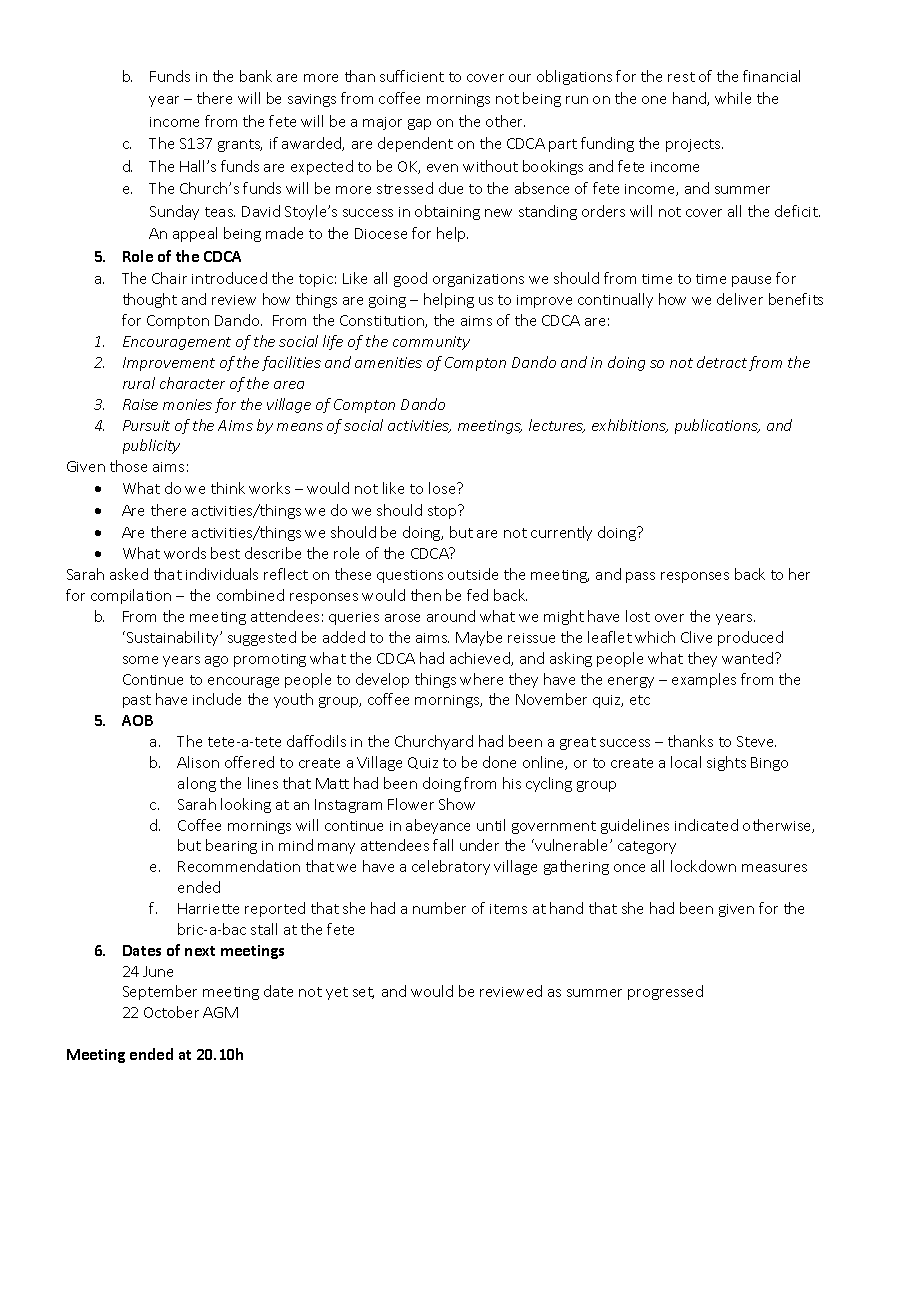 Image resolution: width=924 pixels, height=1308 pixels. What do you see at coordinates (733, 98) in the screenshot?
I see `while` at bounding box center [733, 98].
